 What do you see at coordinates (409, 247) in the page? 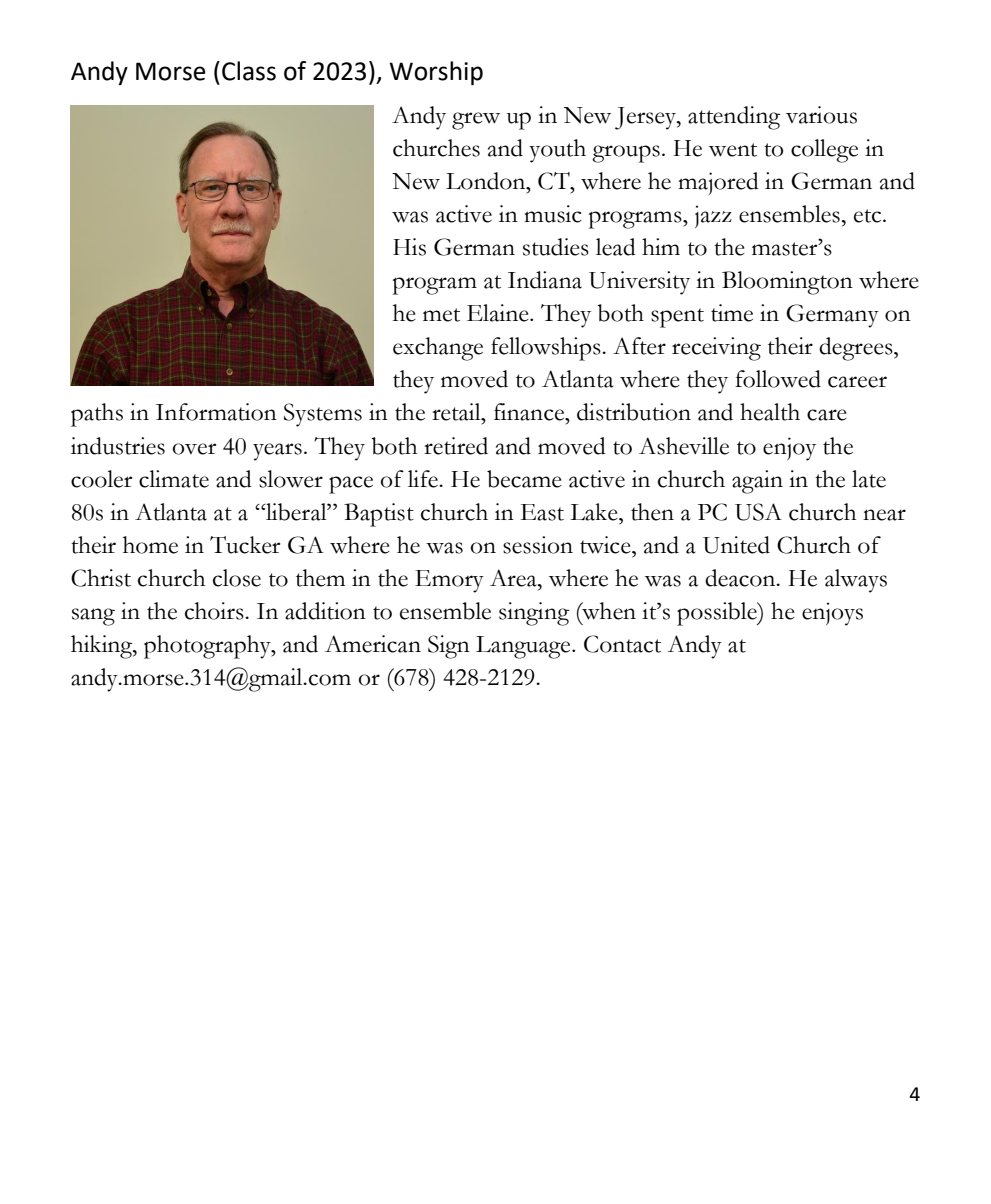
I see `His` at bounding box center [409, 247].
